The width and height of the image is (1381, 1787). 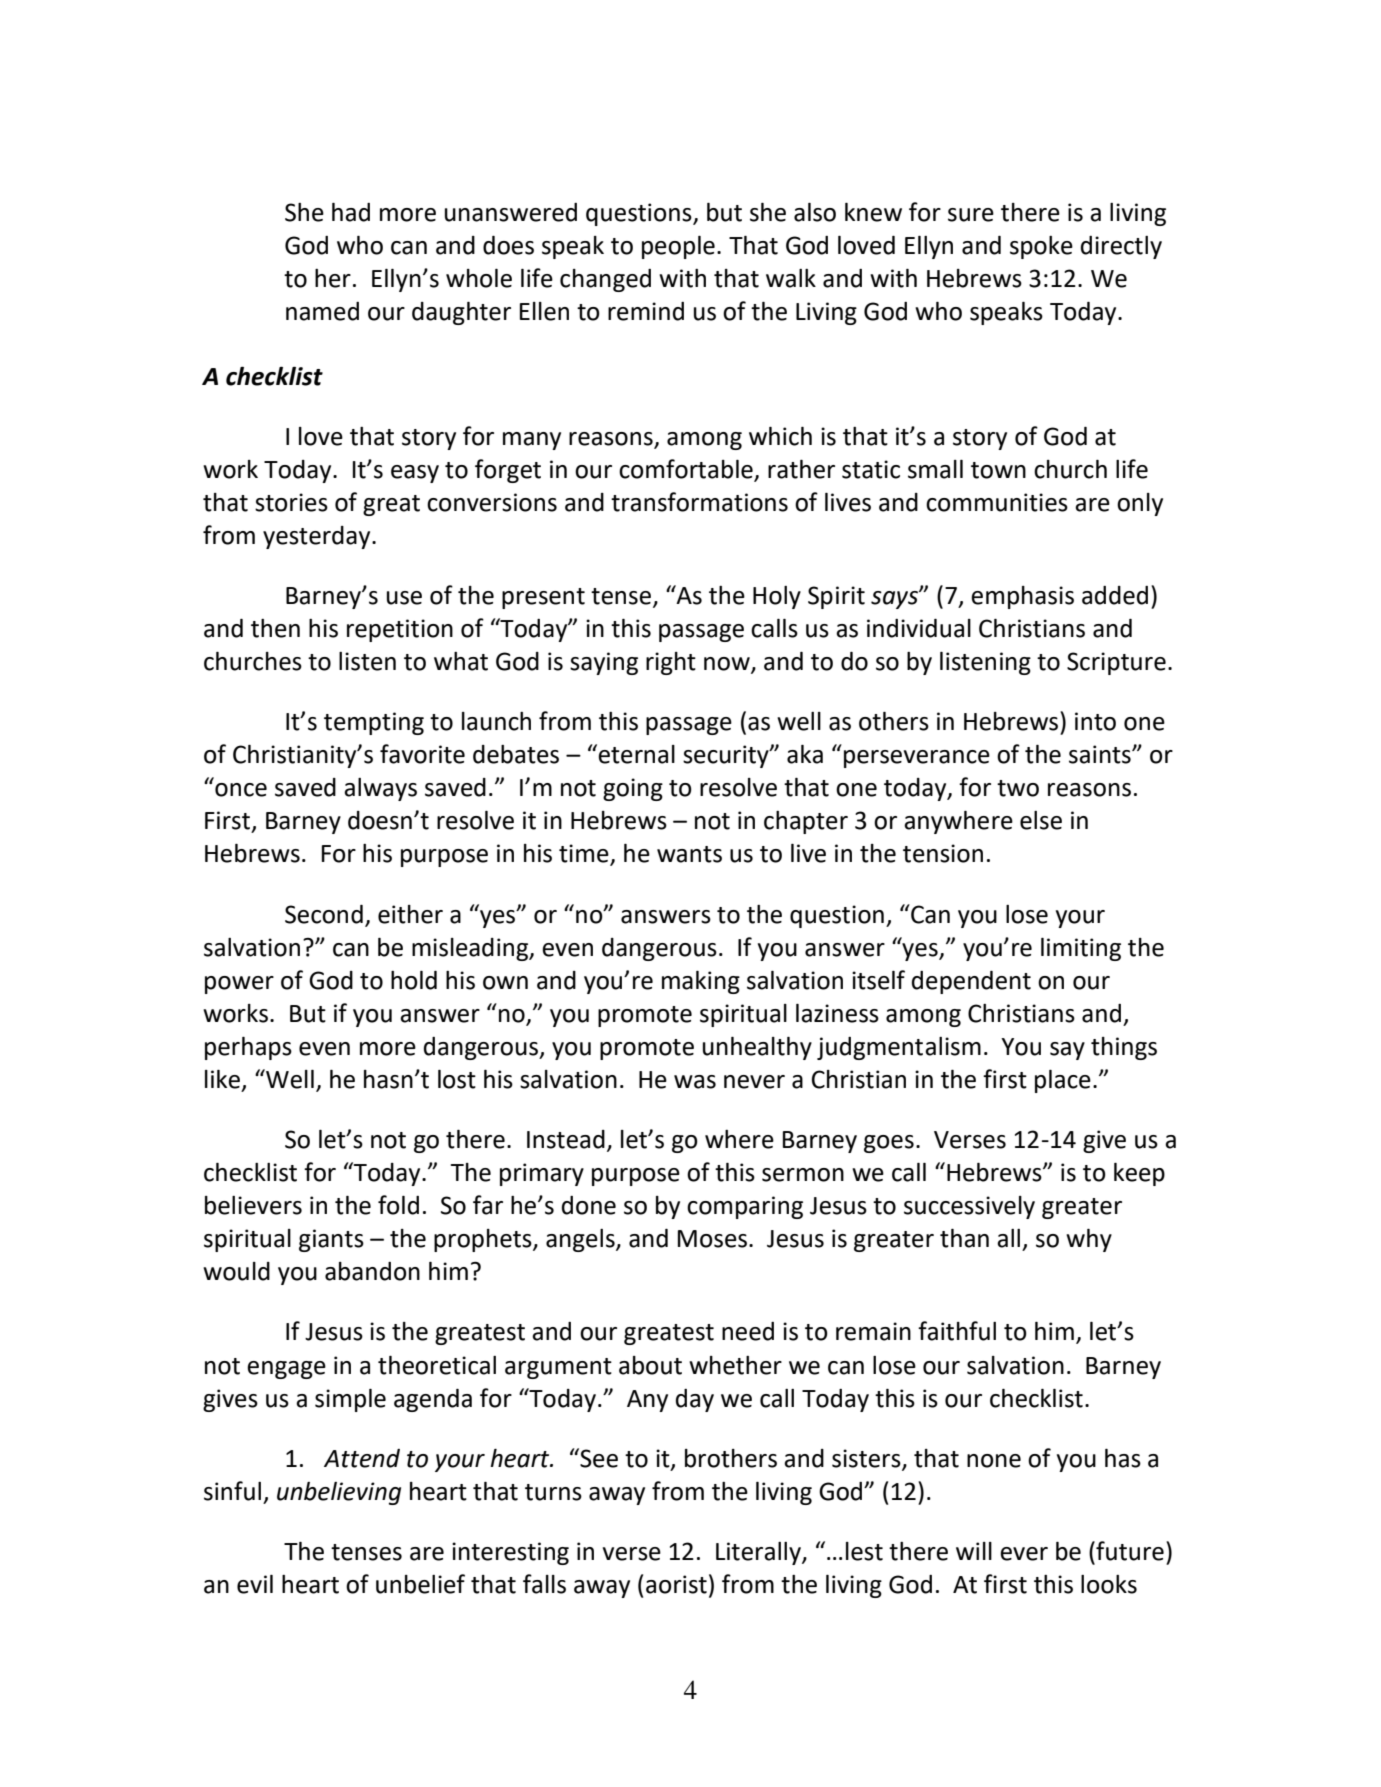 What do you see at coordinates (1041, 247) in the image?
I see `spoke` at bounding box center [1041, 247].
